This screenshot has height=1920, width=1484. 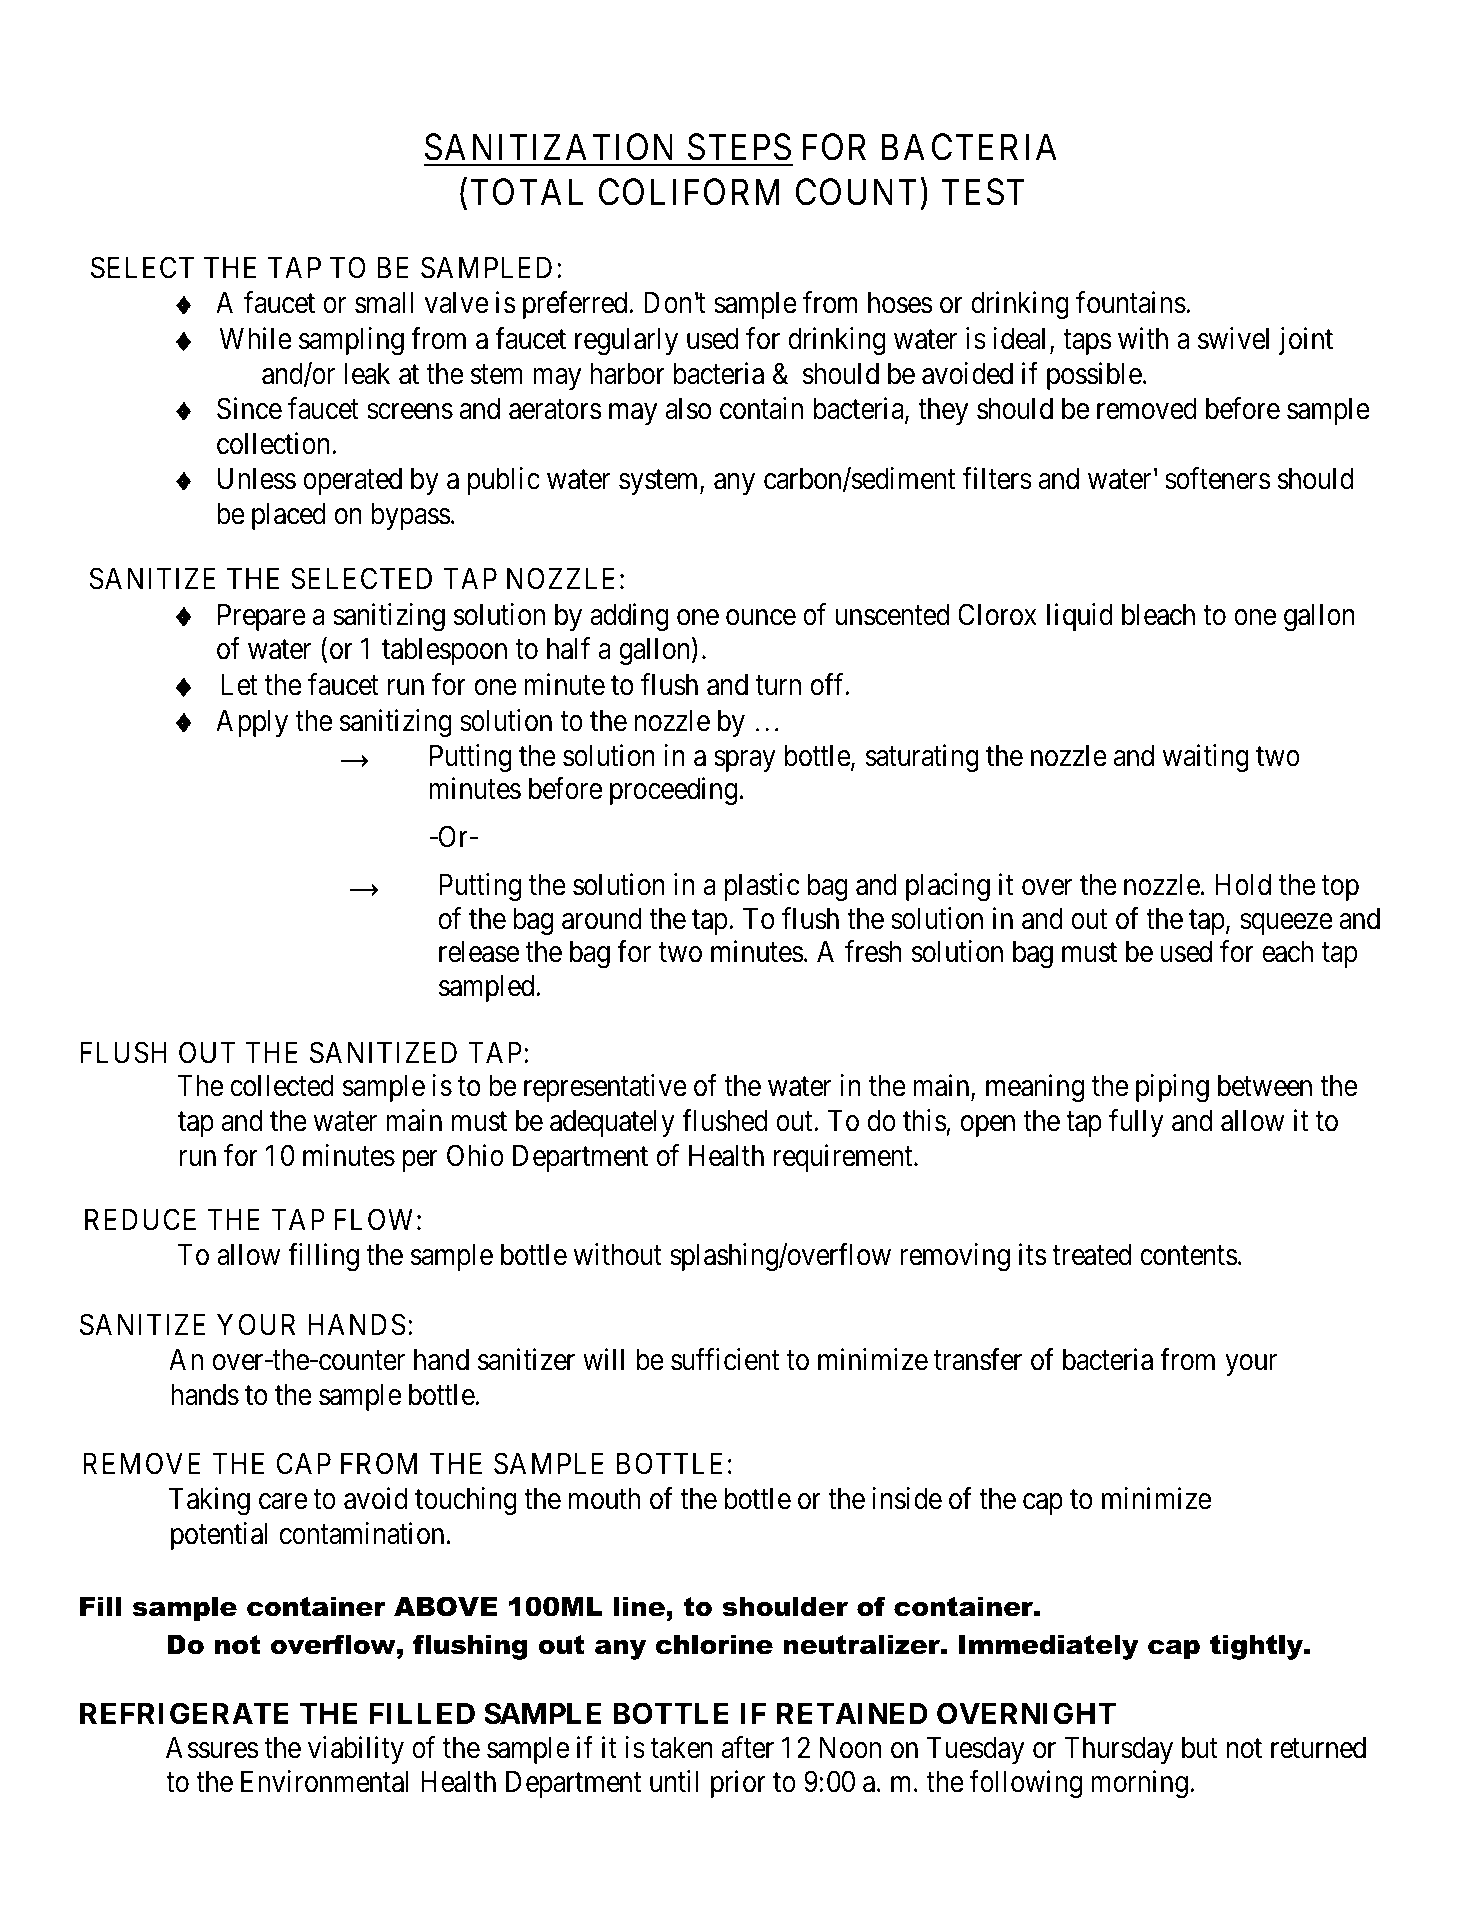 I want to click on viability, so click(x=356, y=1750).
